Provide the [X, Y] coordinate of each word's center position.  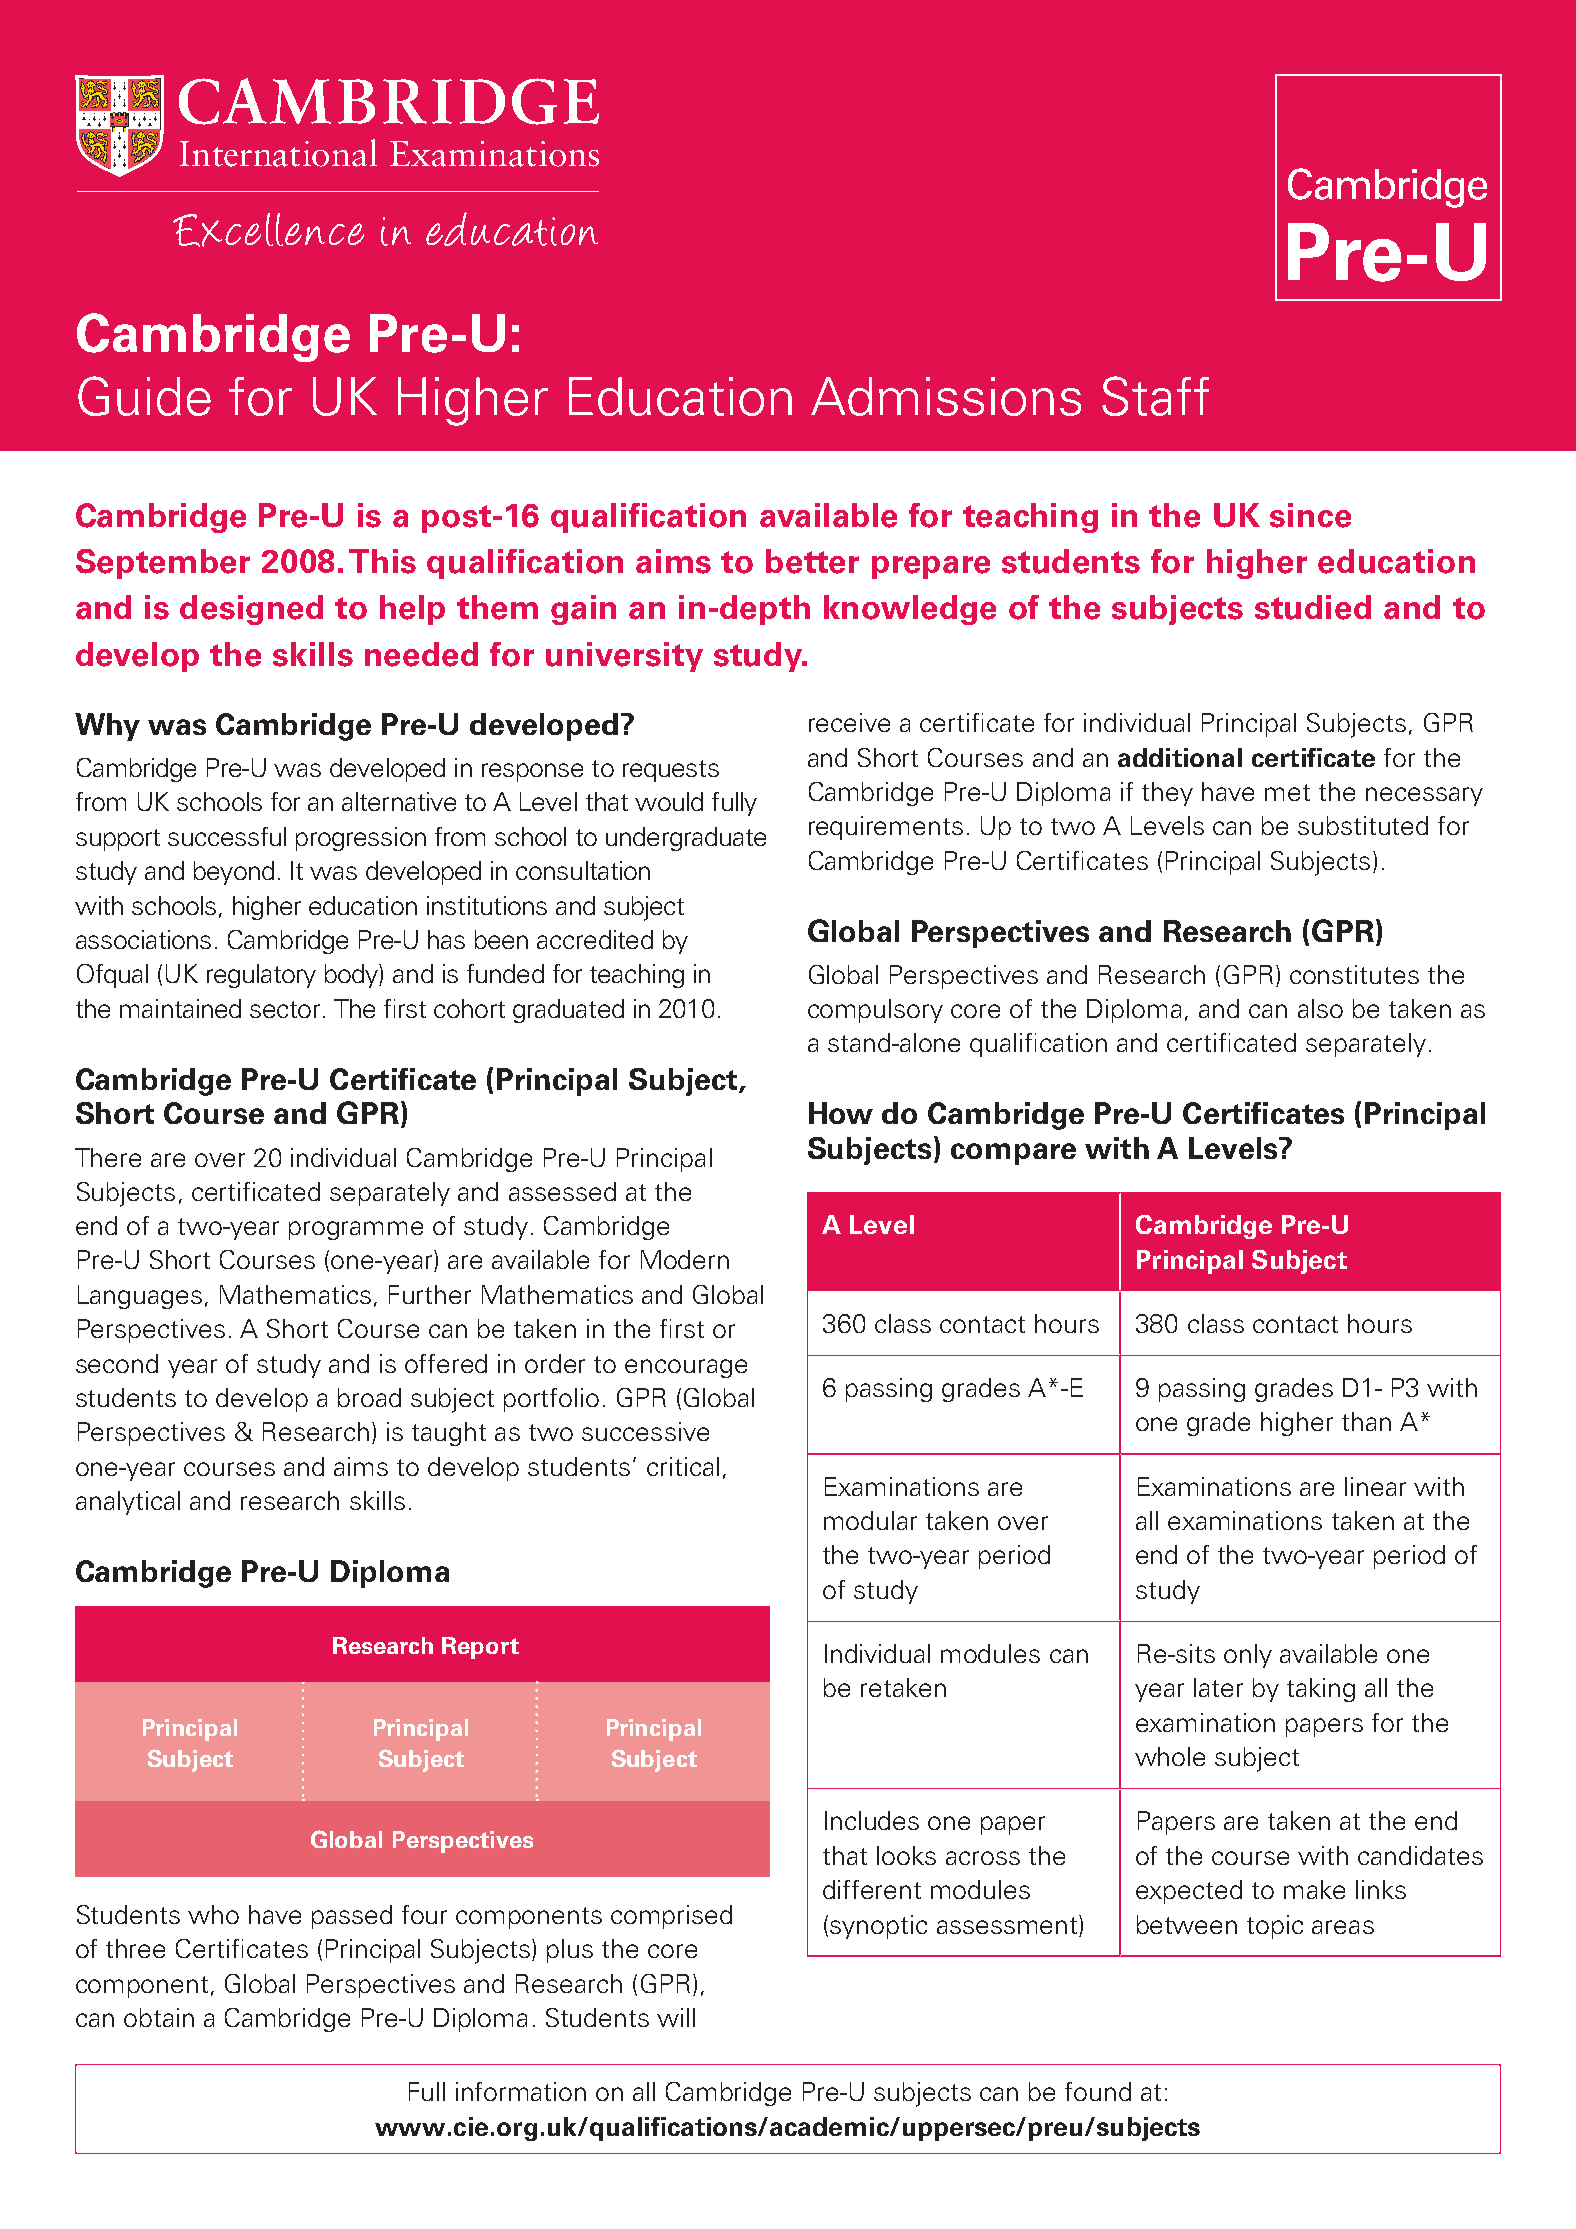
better [812, 561]
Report [480, 1648]
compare [1013, 1154]
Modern [685, 1259]
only [1248, 1656]
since [1310, 515]
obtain [159, 2017]
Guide [144, 396]
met [1287, 792]
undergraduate [686, 839]
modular [870, 1520]
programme [356, 1230]
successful [227, 836]
